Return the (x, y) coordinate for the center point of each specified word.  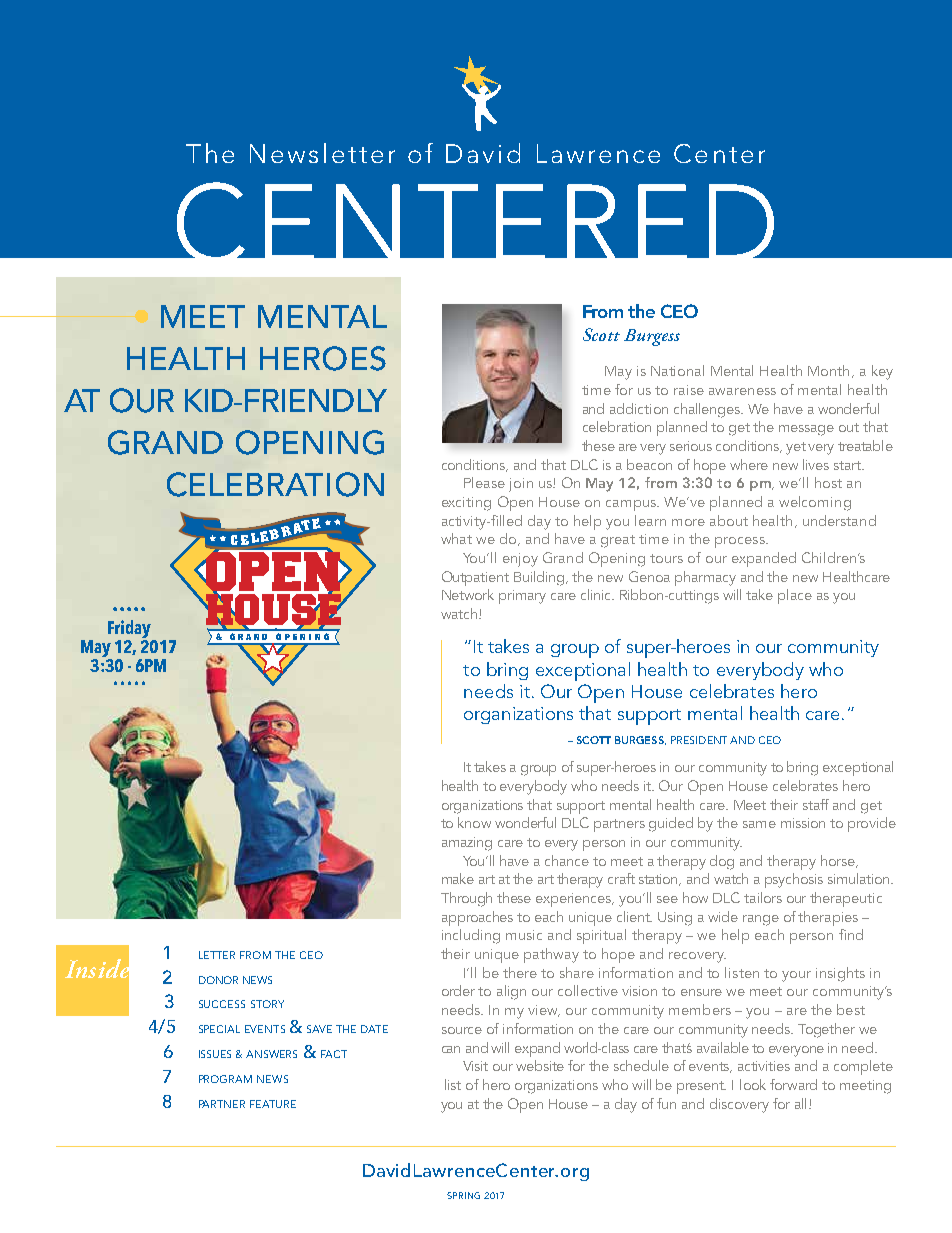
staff (816, 804)
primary (522, 597)
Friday (130, 630)
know (474, 822)
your (796, 976)
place (795, 596)
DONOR (218, 980)
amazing (467, 844)
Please (484, 482)
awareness (742, 391)
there (520, 972)
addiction (639, 408)
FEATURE (273, 1104)
